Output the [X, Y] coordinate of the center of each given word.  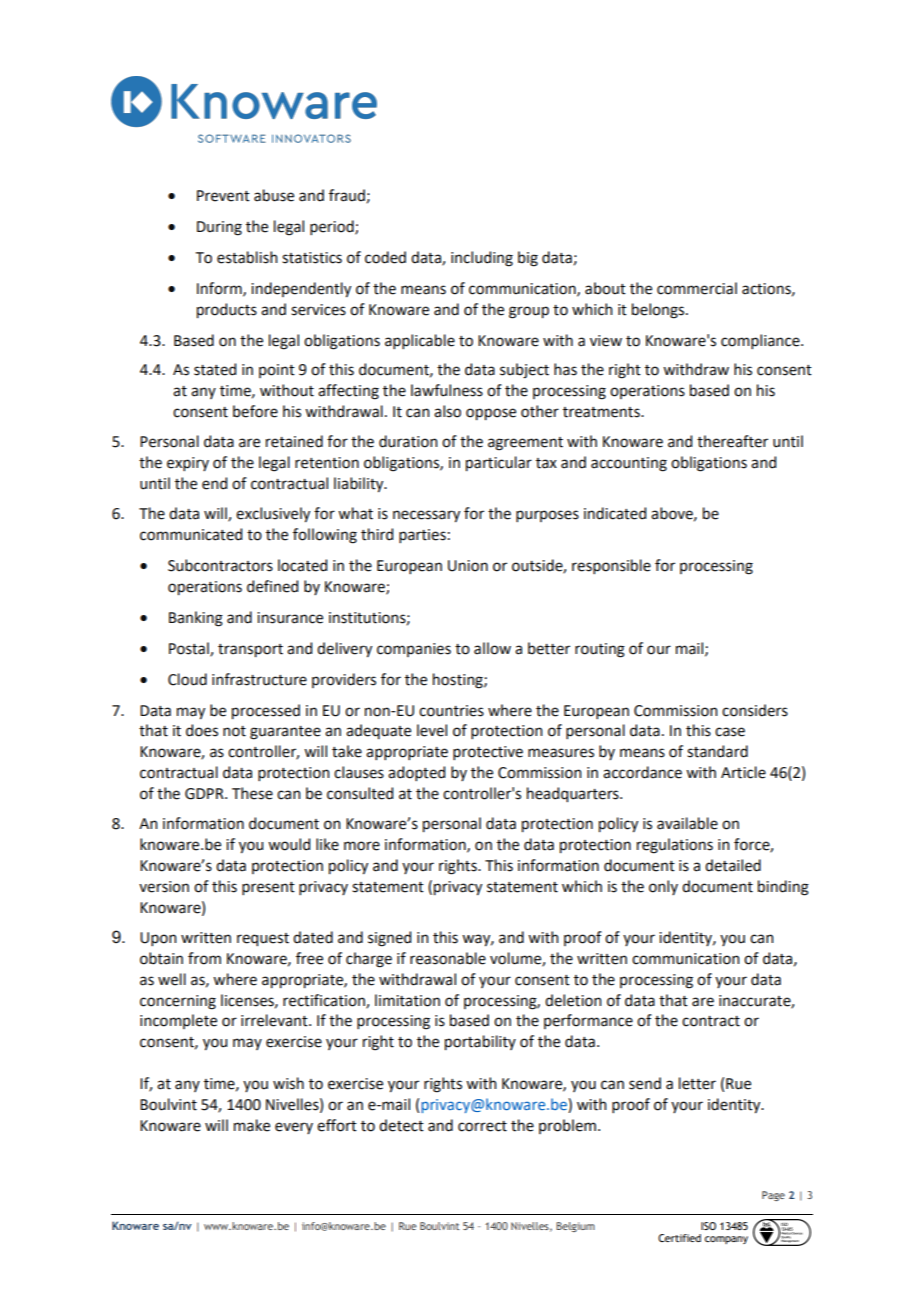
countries [451, 711]
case [730, 732]
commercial [697, 288]
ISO [708, 1226]
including [482, 259]
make [252, 1125]
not [234, 731]
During [219, 228]
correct [482, 1126]
